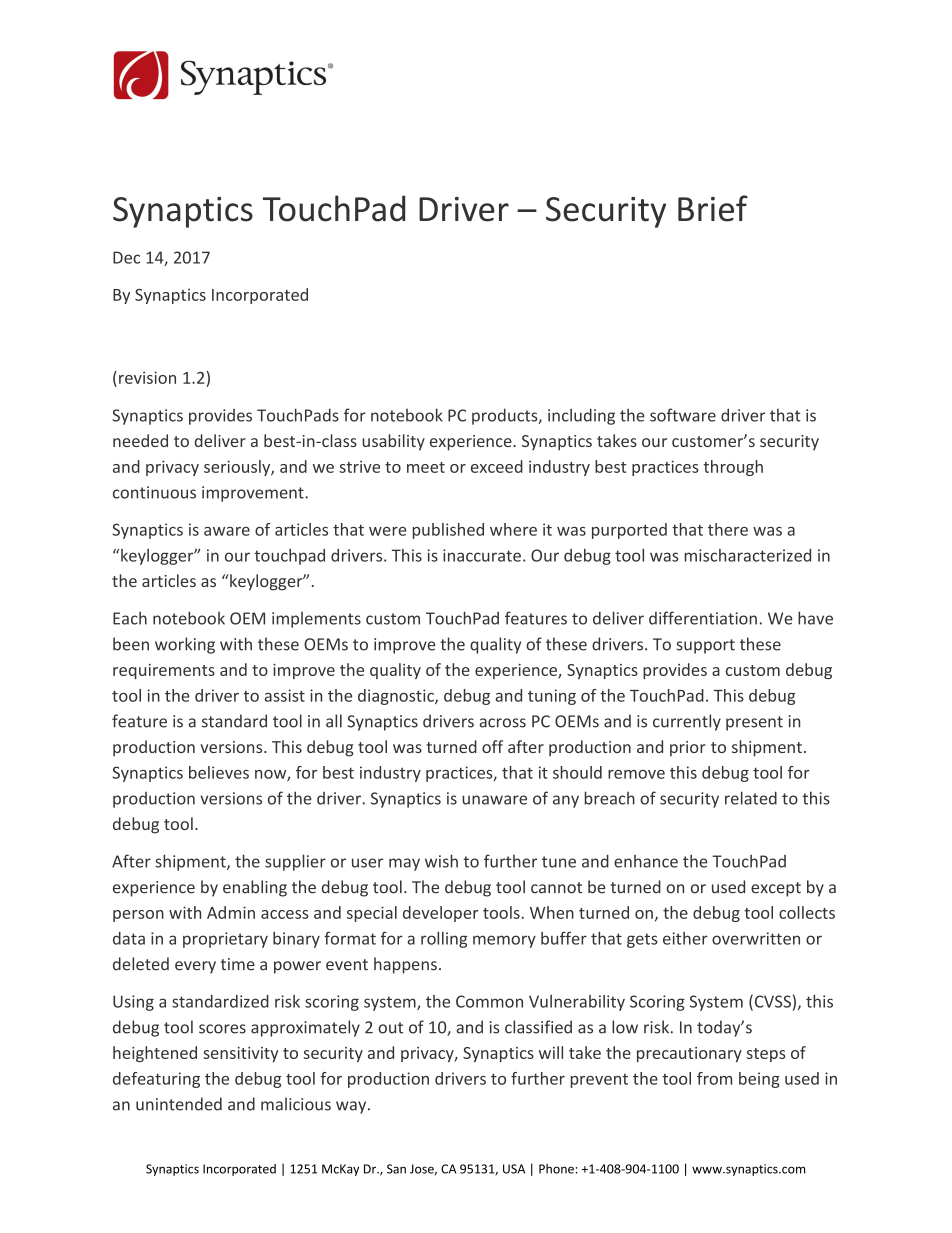 The image size is (952, 1233). What do you see at coordinates (396, 1169) in the screenshot?
I see `San` at bounding box center [396, 1169].
